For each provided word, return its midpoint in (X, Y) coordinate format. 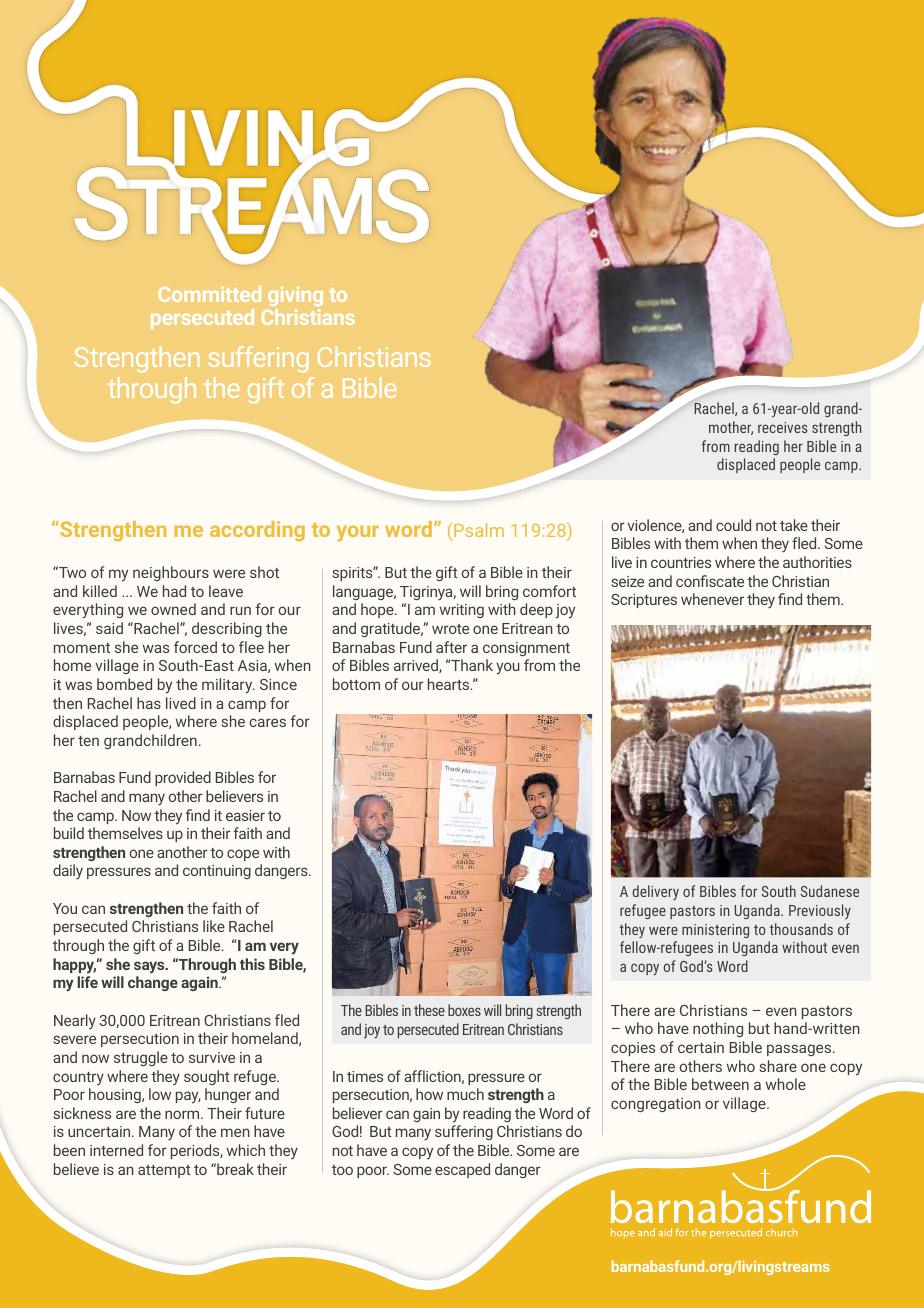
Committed (209, 294)
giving (295, 298)
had (174, 591)
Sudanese (830, 891)
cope (243, 855)
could (733, 525)
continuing (217, 872)
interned (116, 1150)
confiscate (710, 581)
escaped (462, 1170)
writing (462, 611)
